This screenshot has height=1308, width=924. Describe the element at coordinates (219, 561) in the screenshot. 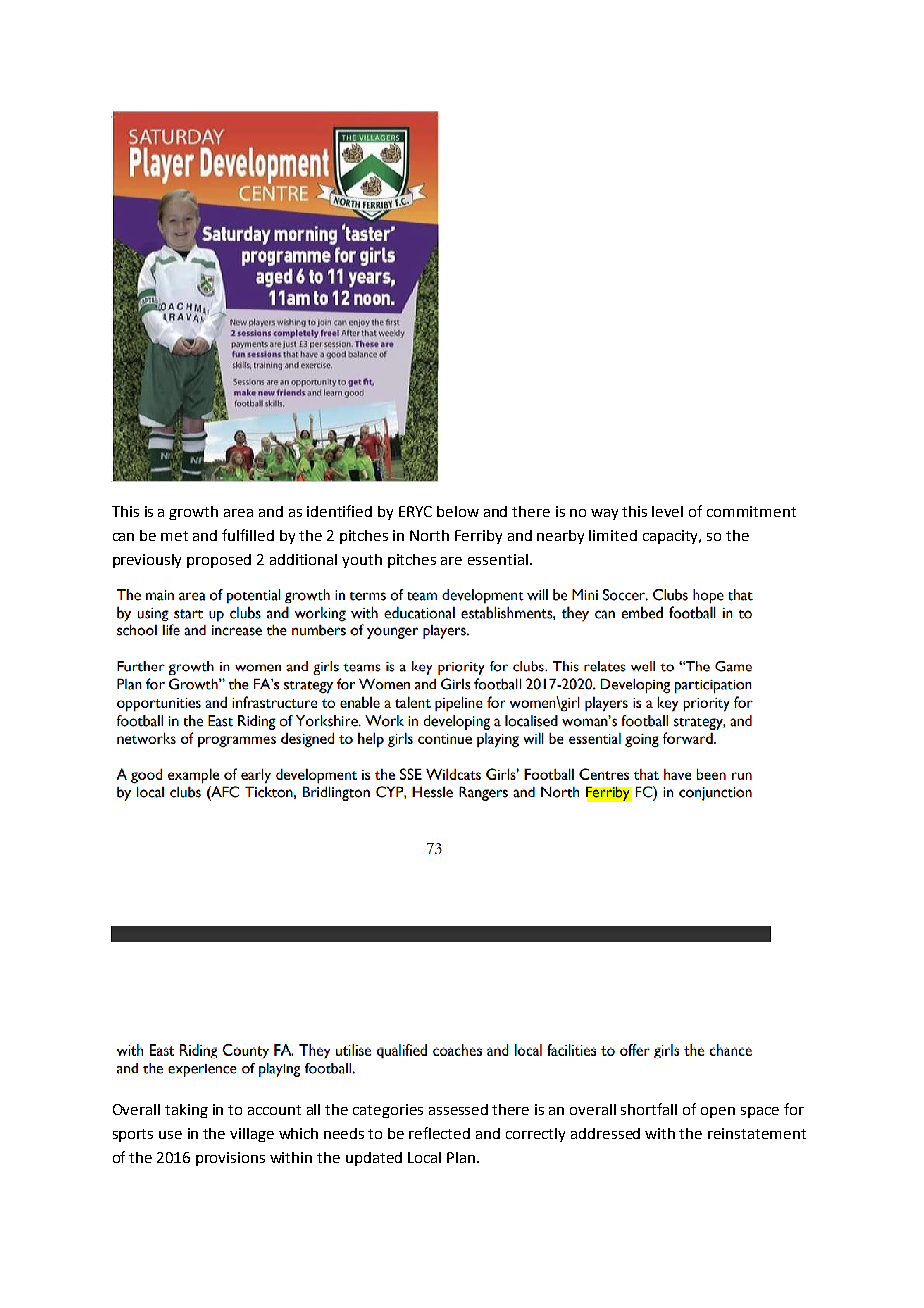

I see `proposed` at that location.
